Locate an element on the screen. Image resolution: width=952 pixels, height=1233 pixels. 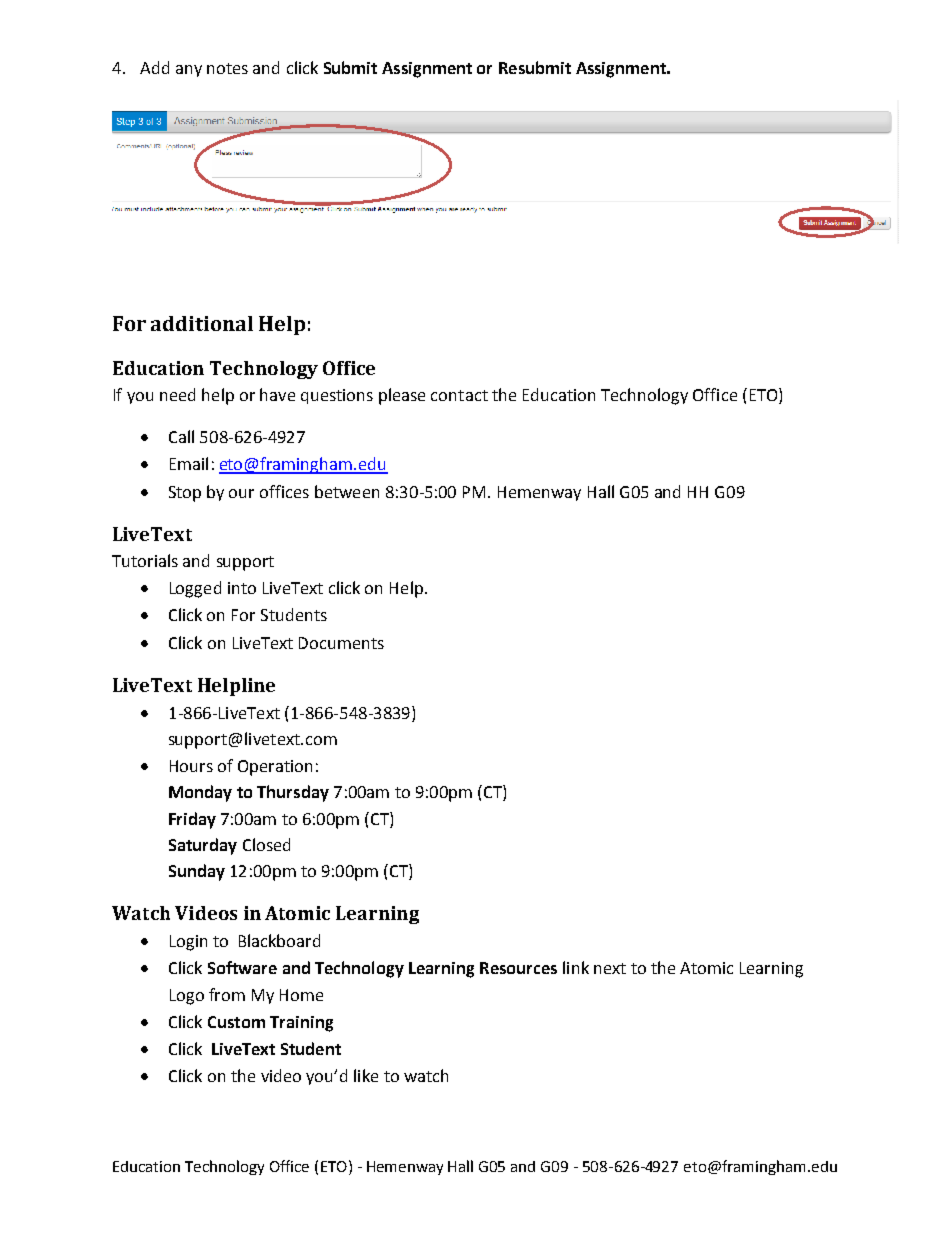
Friday is located at coordinates (192, 820).
